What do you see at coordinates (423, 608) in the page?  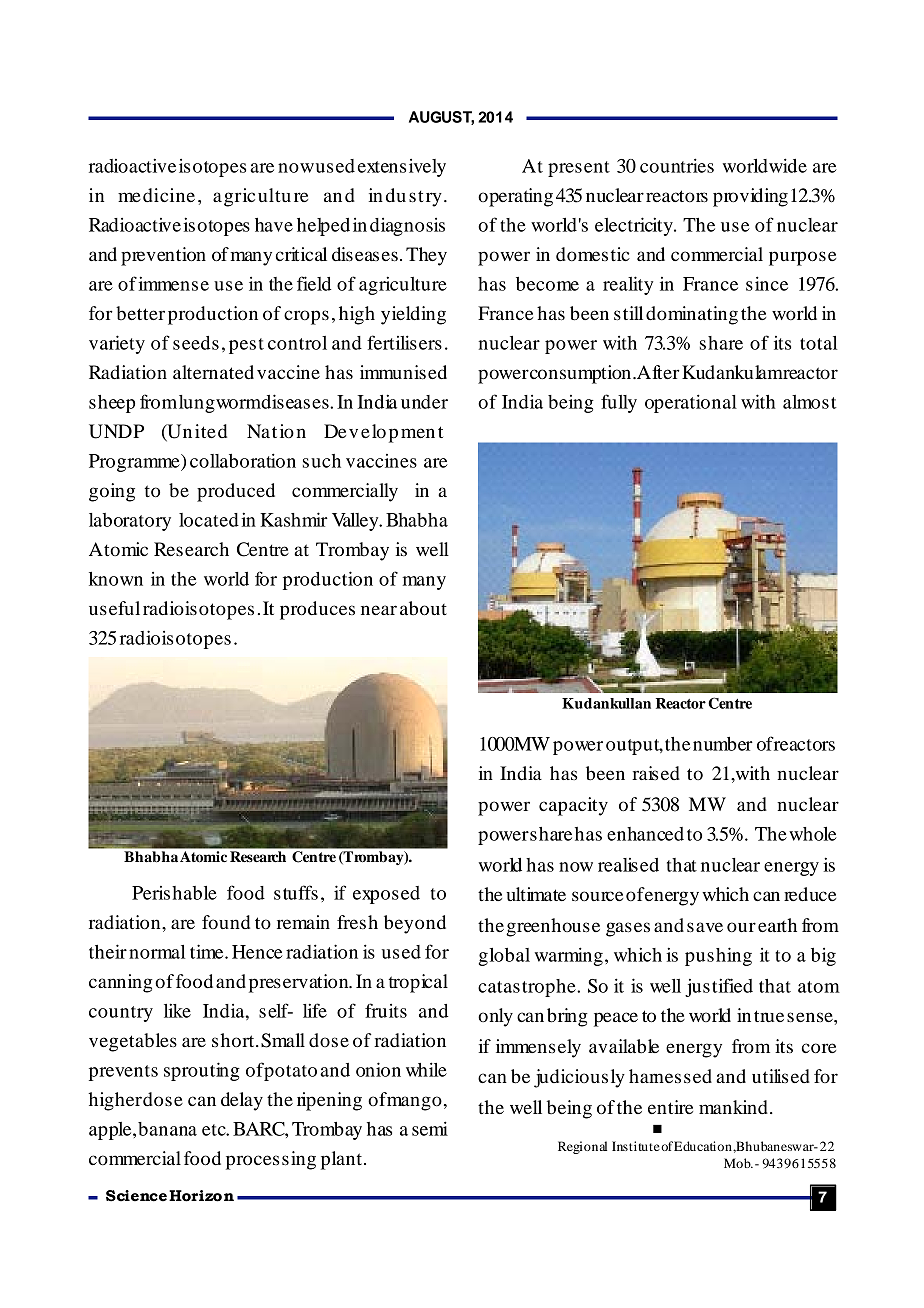 I see `about` at bounding box center [423, 608].
